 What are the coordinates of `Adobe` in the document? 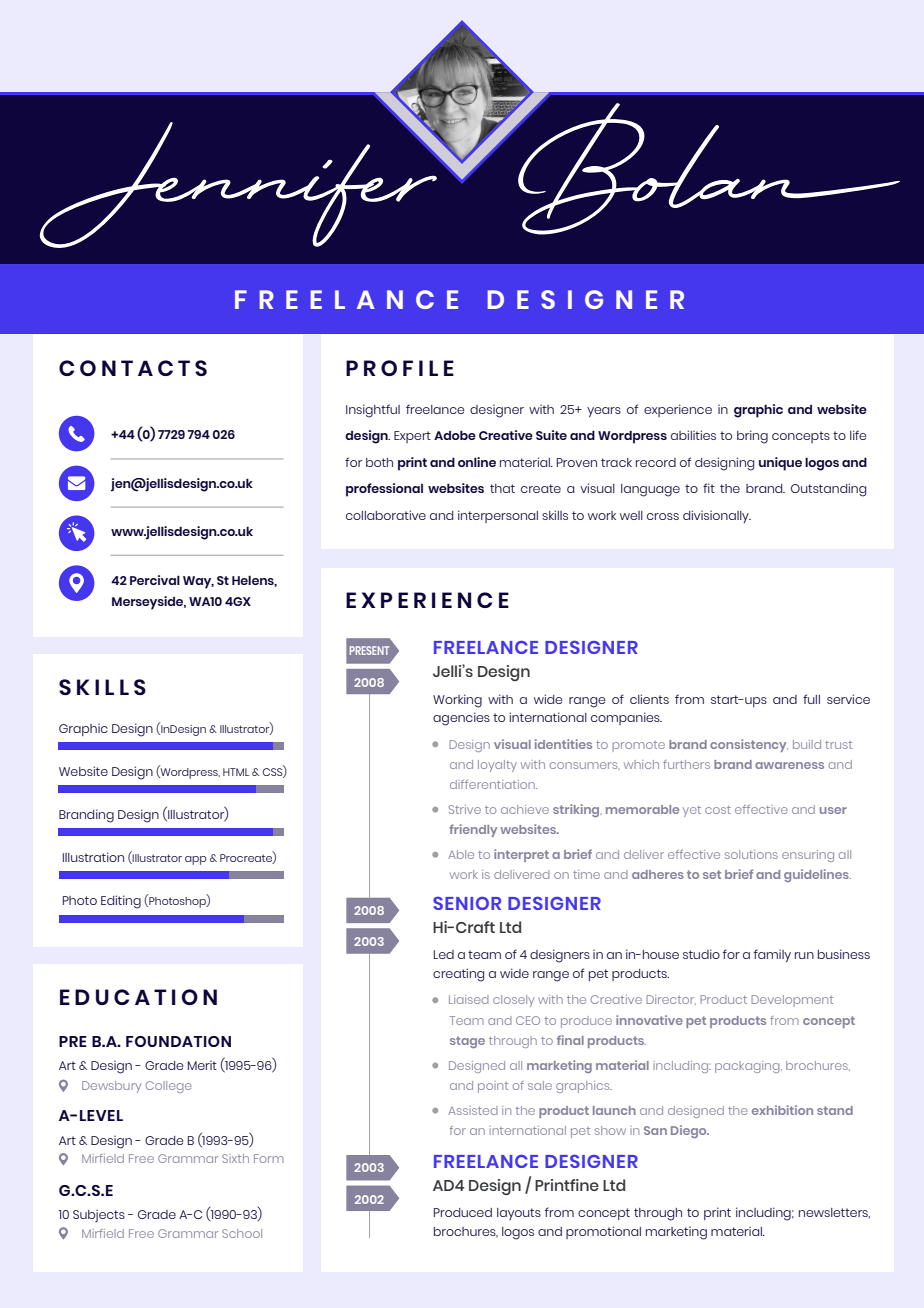 It's located at (455, 435).
